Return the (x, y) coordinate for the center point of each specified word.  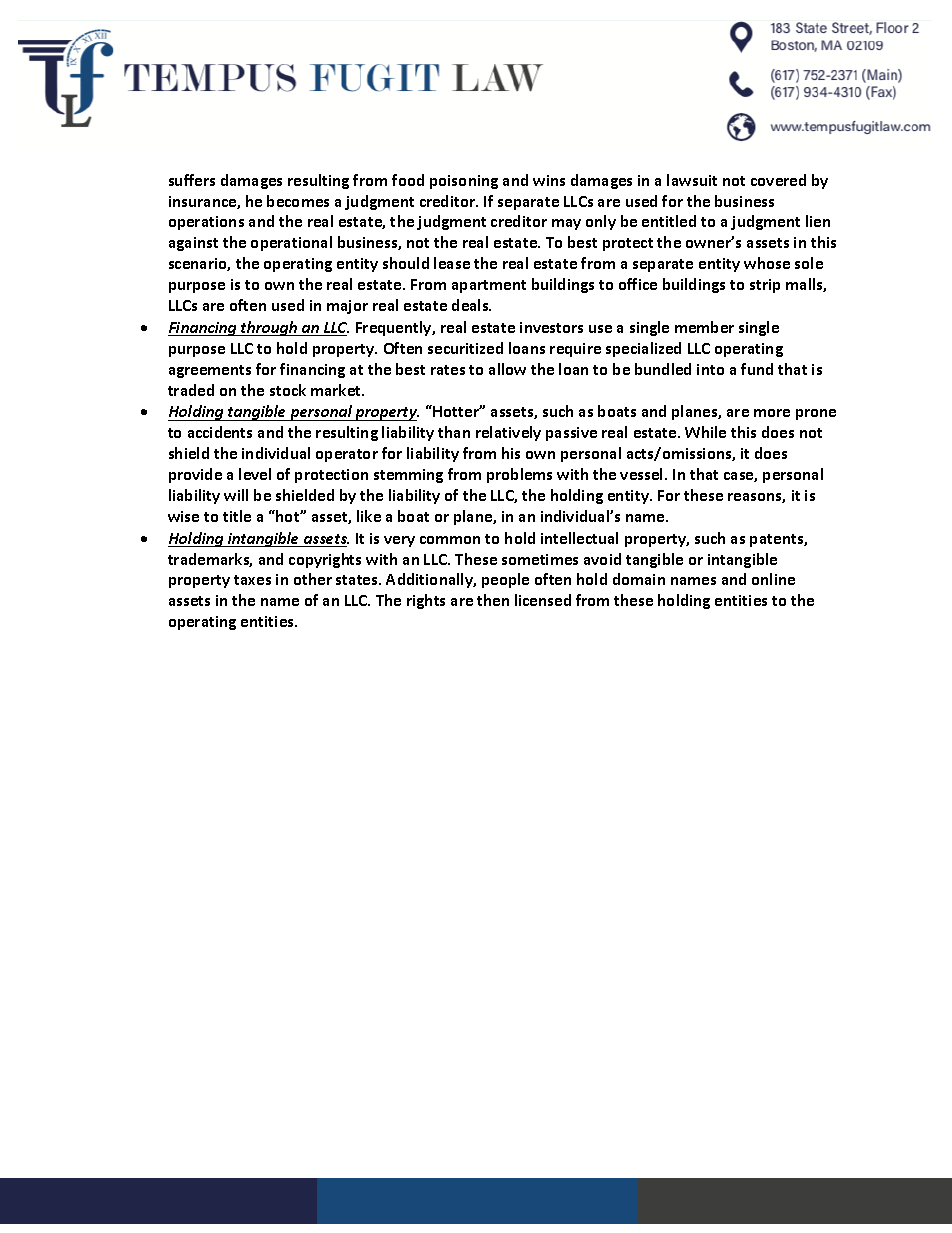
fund (757, 369)
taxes (252, 580)
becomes (298, 201)
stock (288, 390)
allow (507, 369)
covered (778, 180)
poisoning (464, 182)
